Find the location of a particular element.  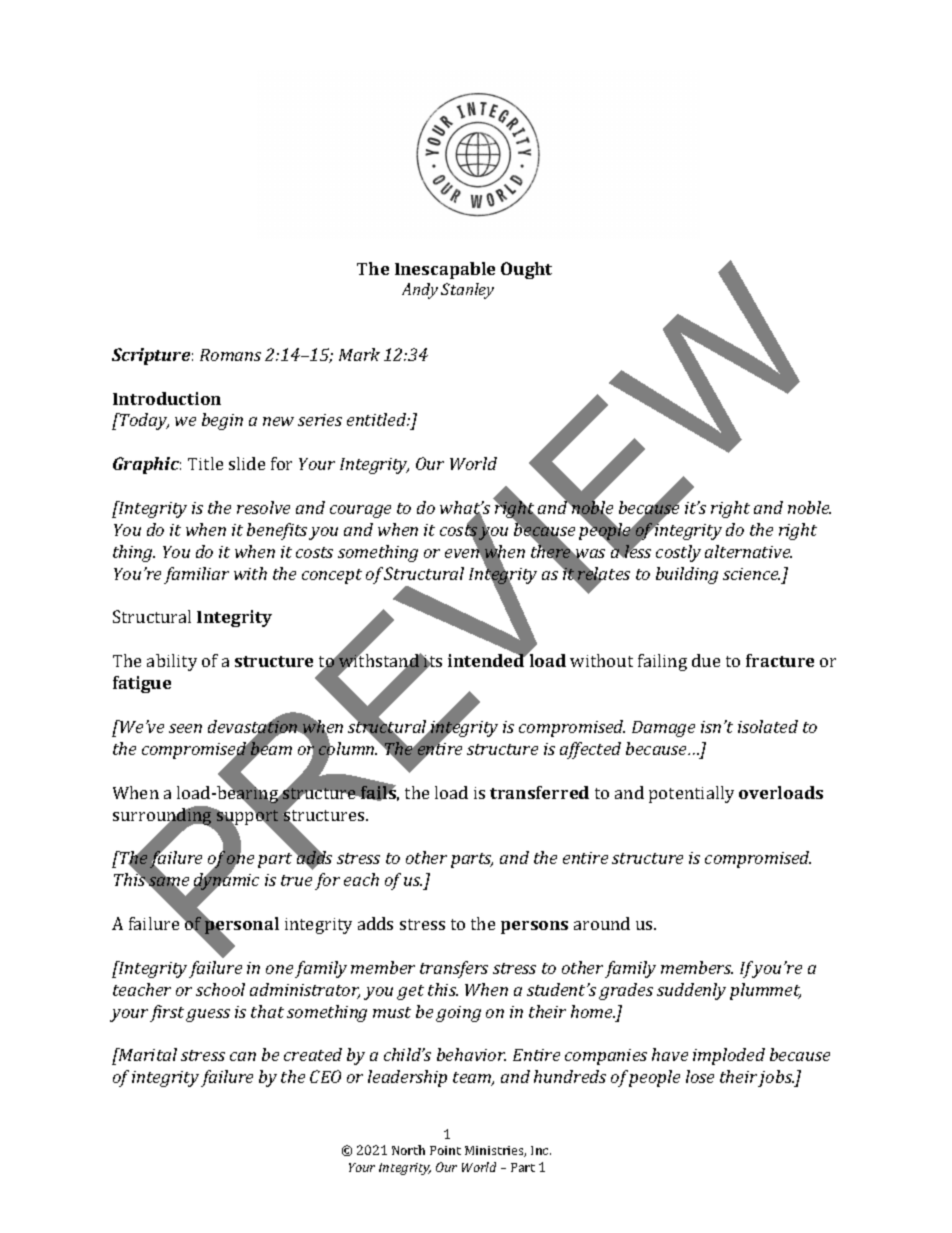

Ought is located at coordinates (526, 270).
